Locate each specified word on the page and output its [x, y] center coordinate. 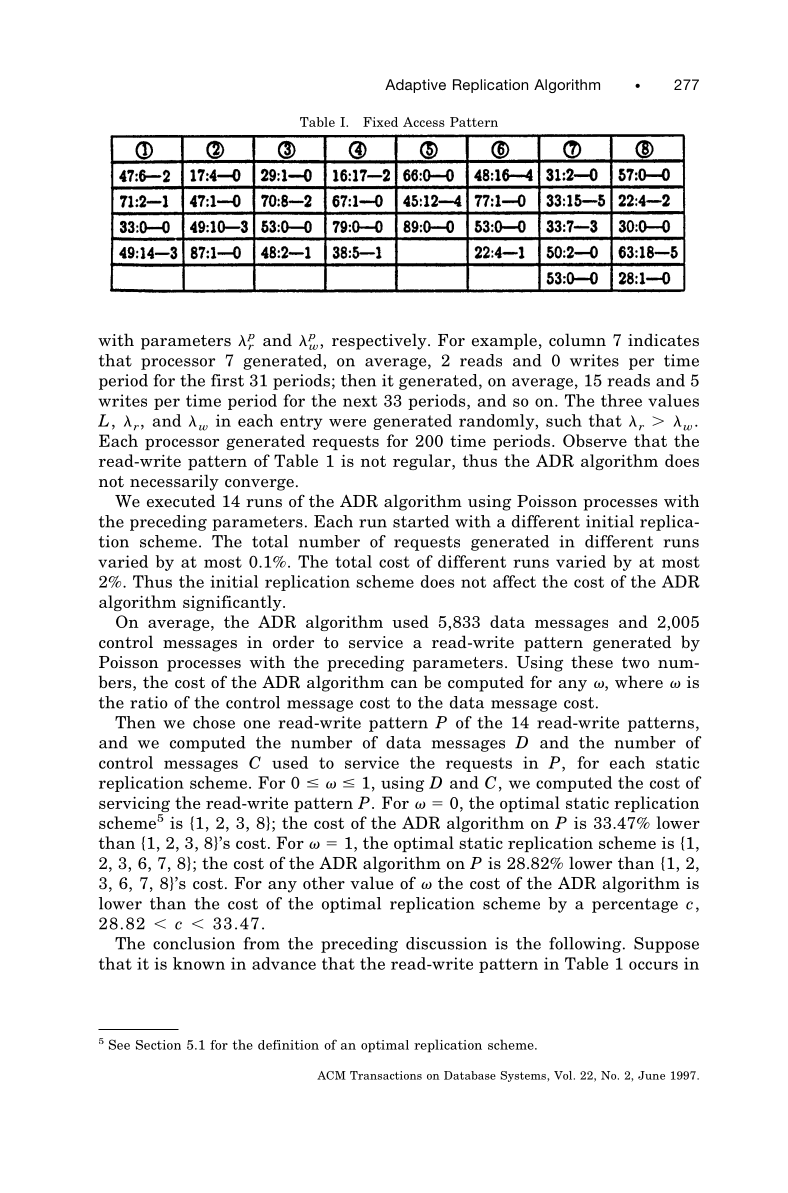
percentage [635, 905]
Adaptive [415, 86]
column [577, 340]
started [421, 521]
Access [424, 122]
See [119, 1044]
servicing [134, 806]
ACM [331, 1075]
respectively [380, 341]
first [227, 380]
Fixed [380, 122]
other [324, 883]
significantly [233, 603]
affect [514, 581]
